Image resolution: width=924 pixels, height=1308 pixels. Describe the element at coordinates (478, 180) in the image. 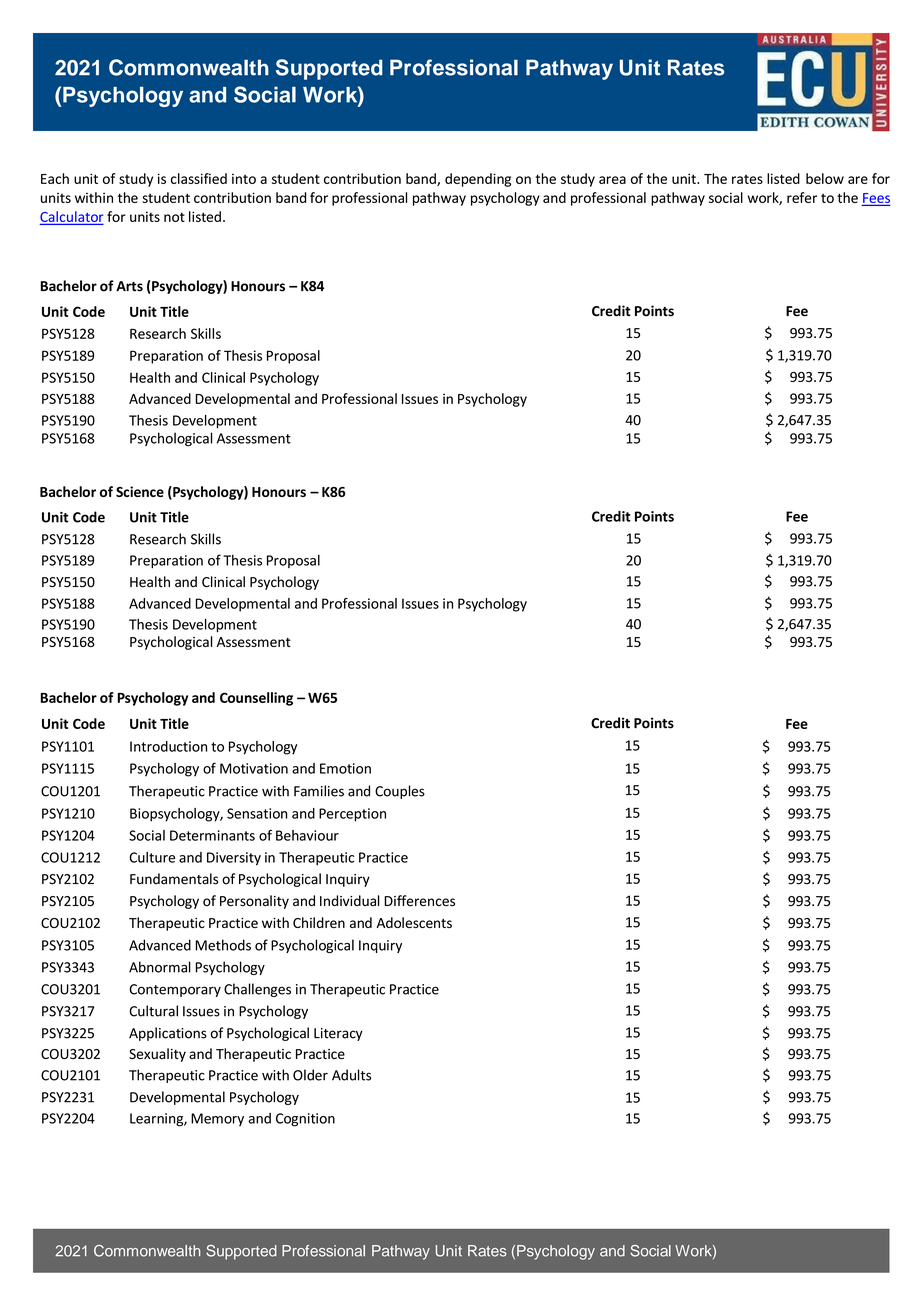

I see `depending` at that location.
